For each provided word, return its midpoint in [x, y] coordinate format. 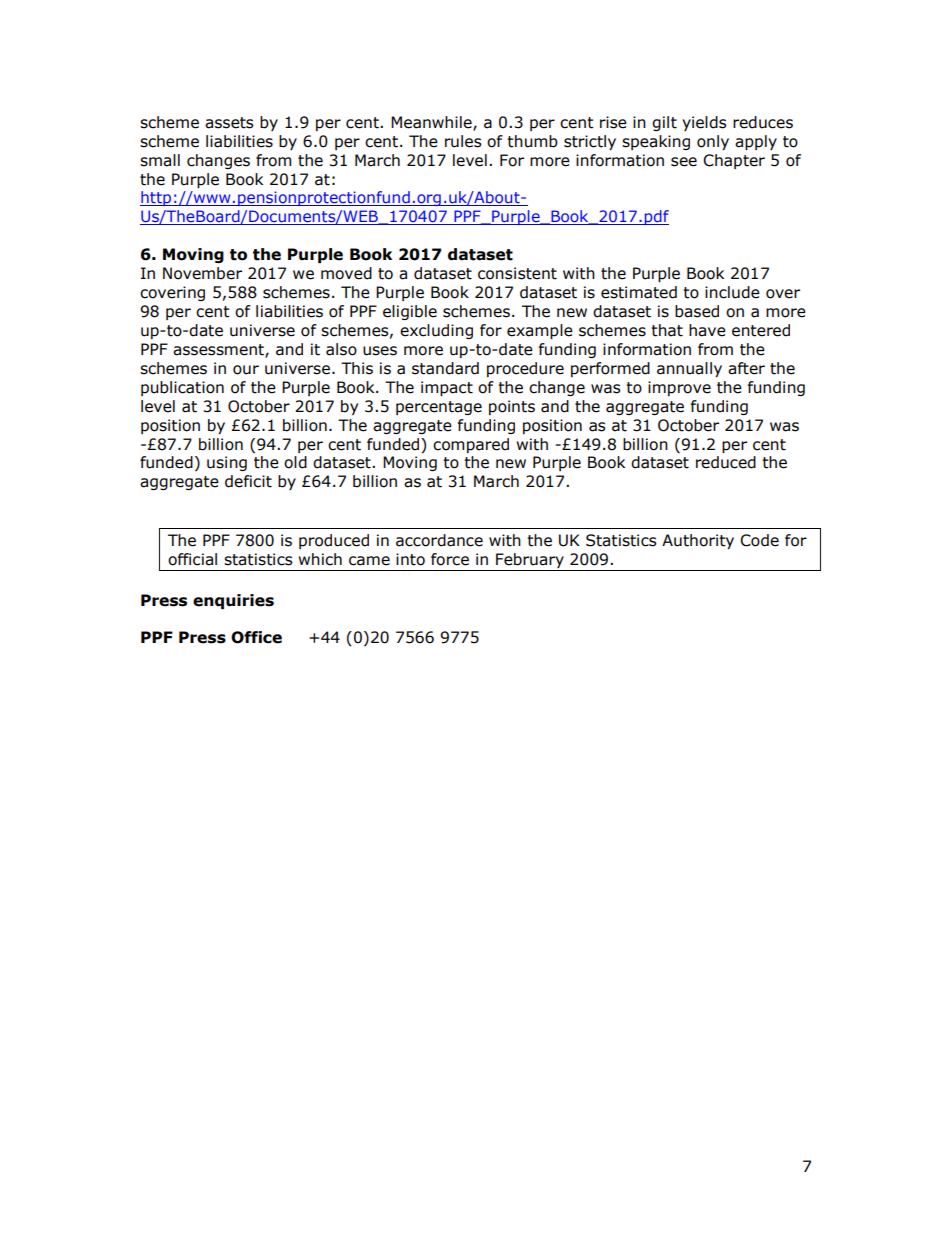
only [713, 142]
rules [463, 141]
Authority [698, 541]
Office [256, 637]
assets [229, 123]
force [450, 559]
